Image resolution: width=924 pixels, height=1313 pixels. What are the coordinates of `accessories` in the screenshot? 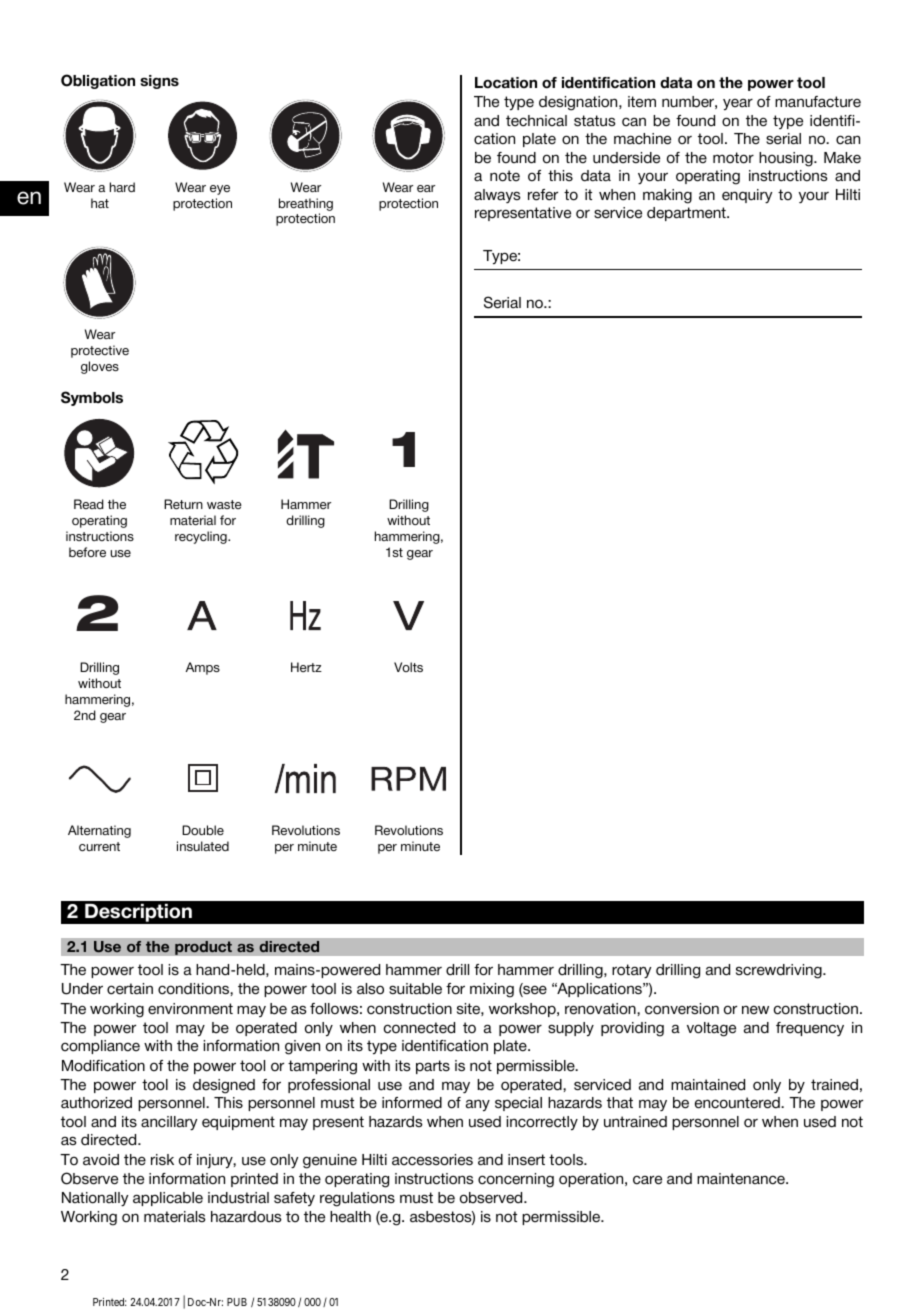 It's located at (432, 1160).
